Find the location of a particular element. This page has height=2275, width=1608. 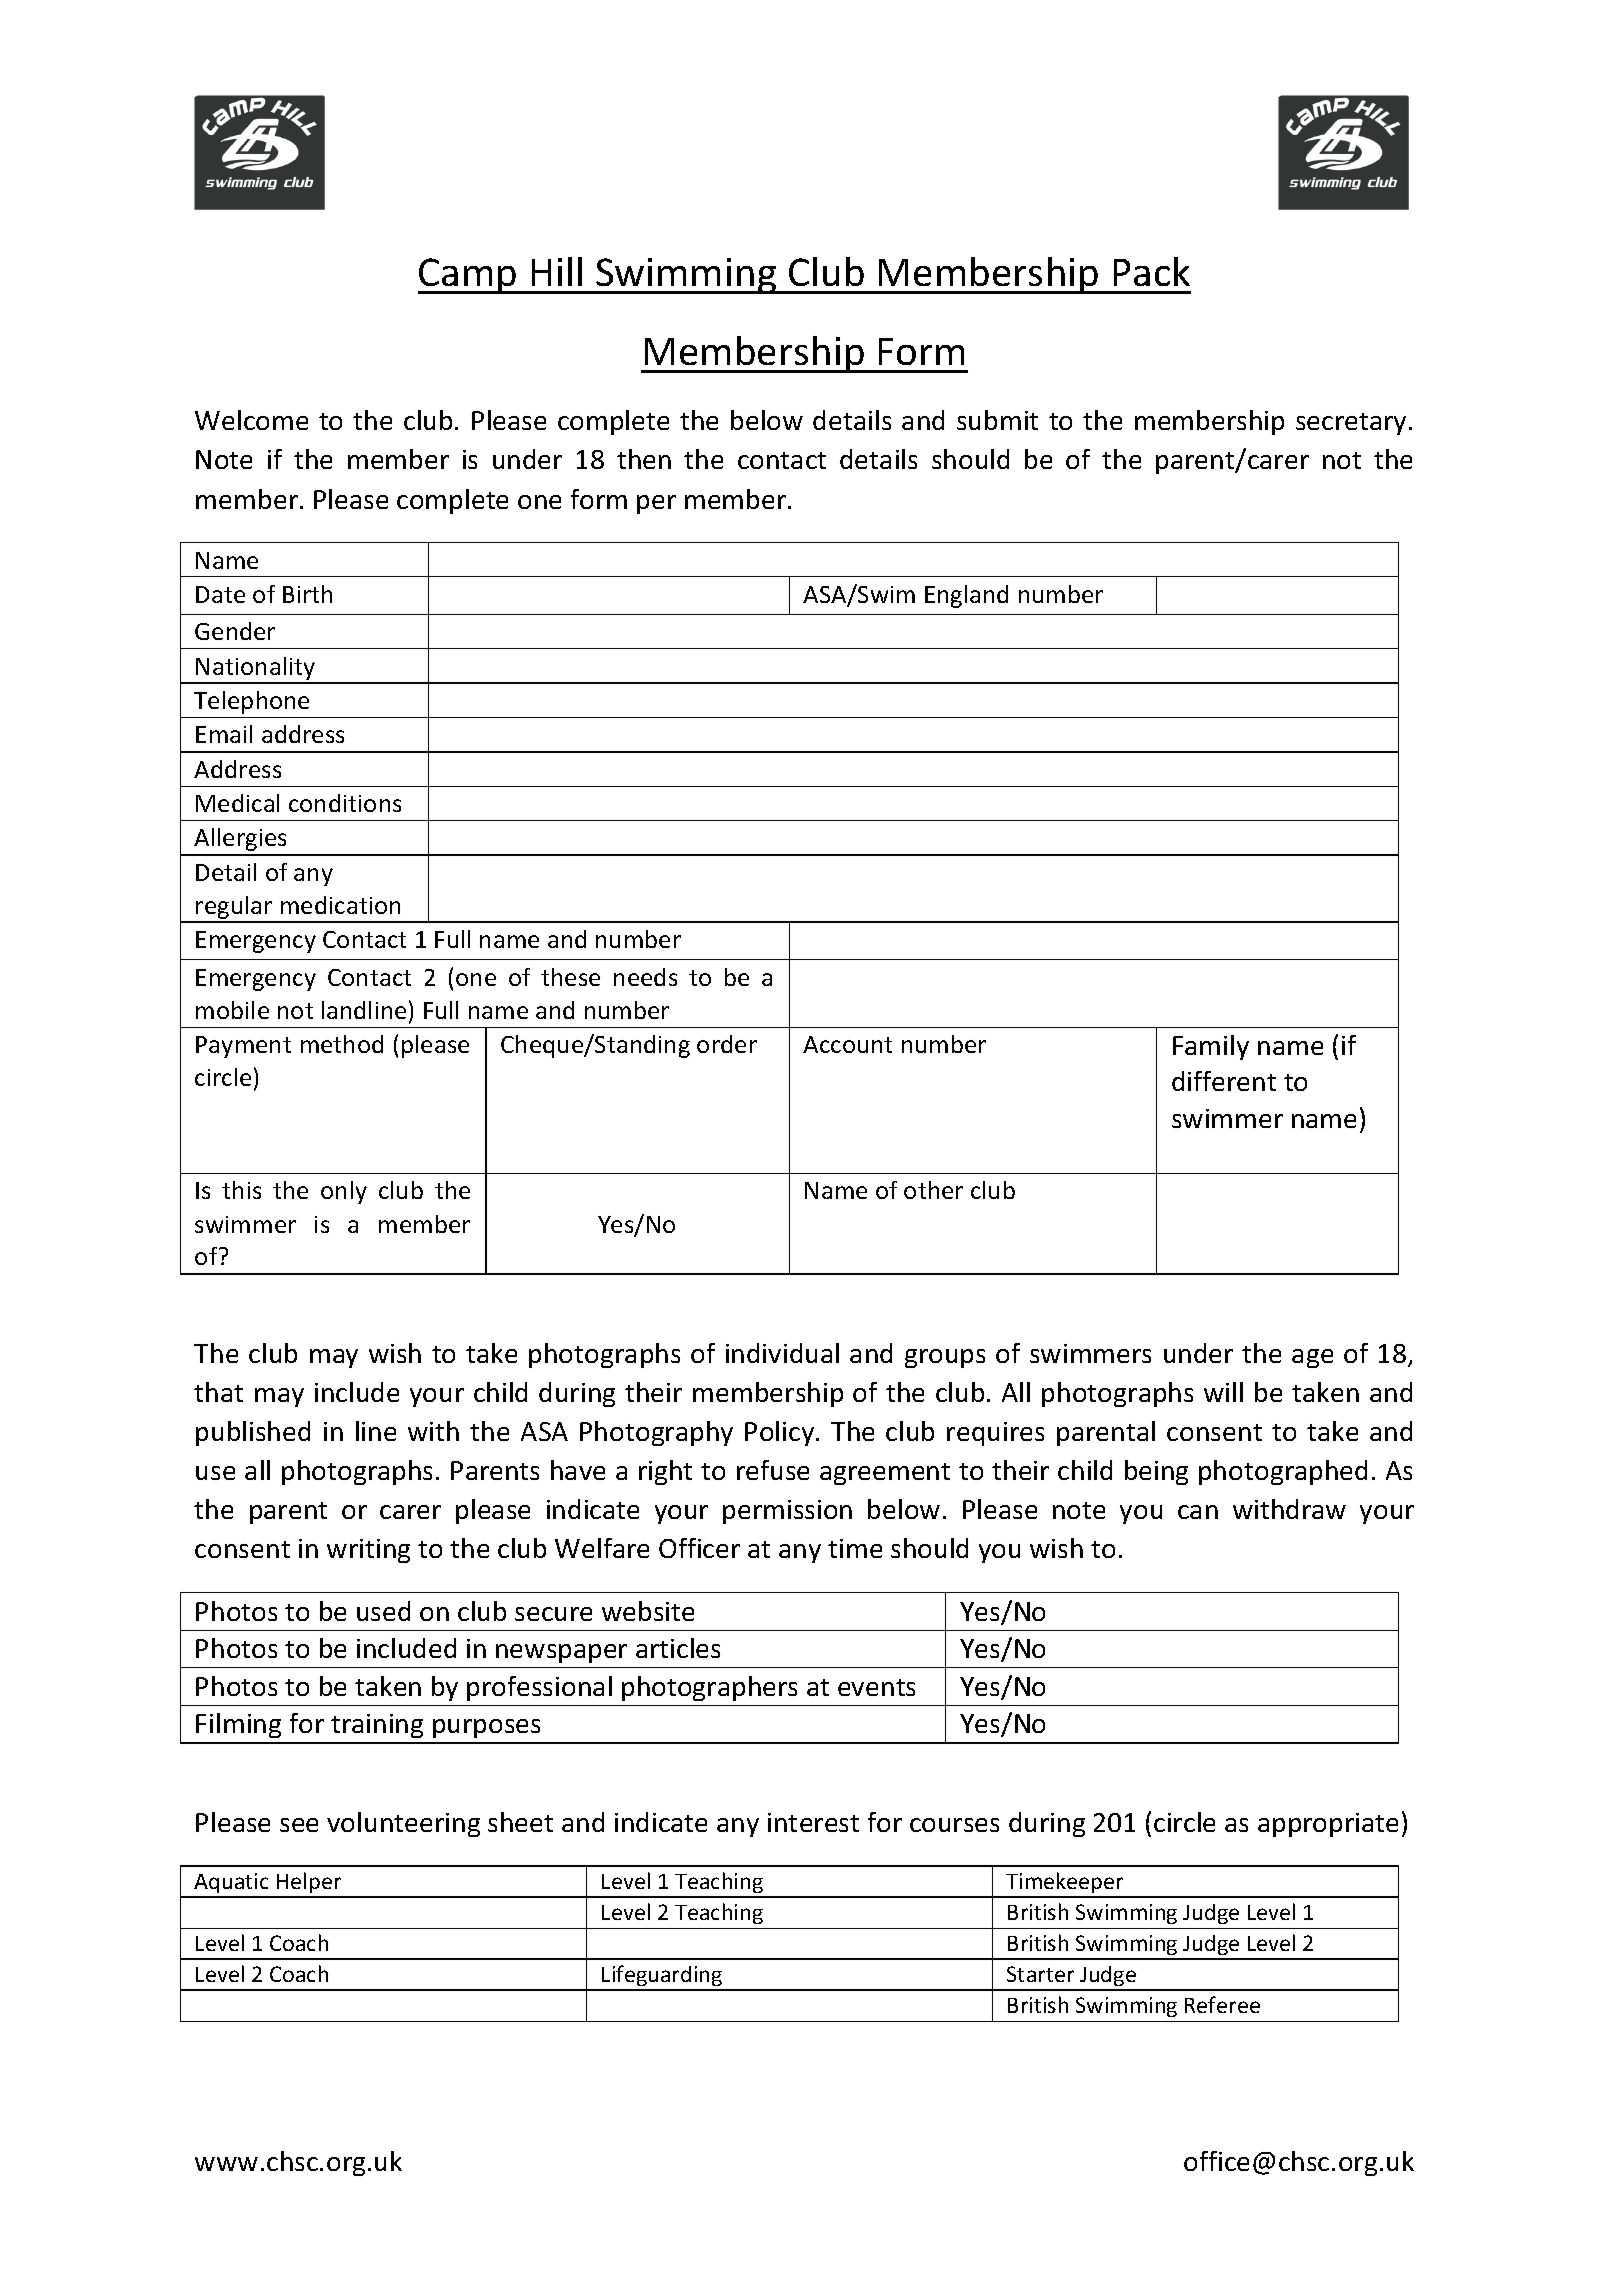

different is located at coordinates (1224, 1081).
